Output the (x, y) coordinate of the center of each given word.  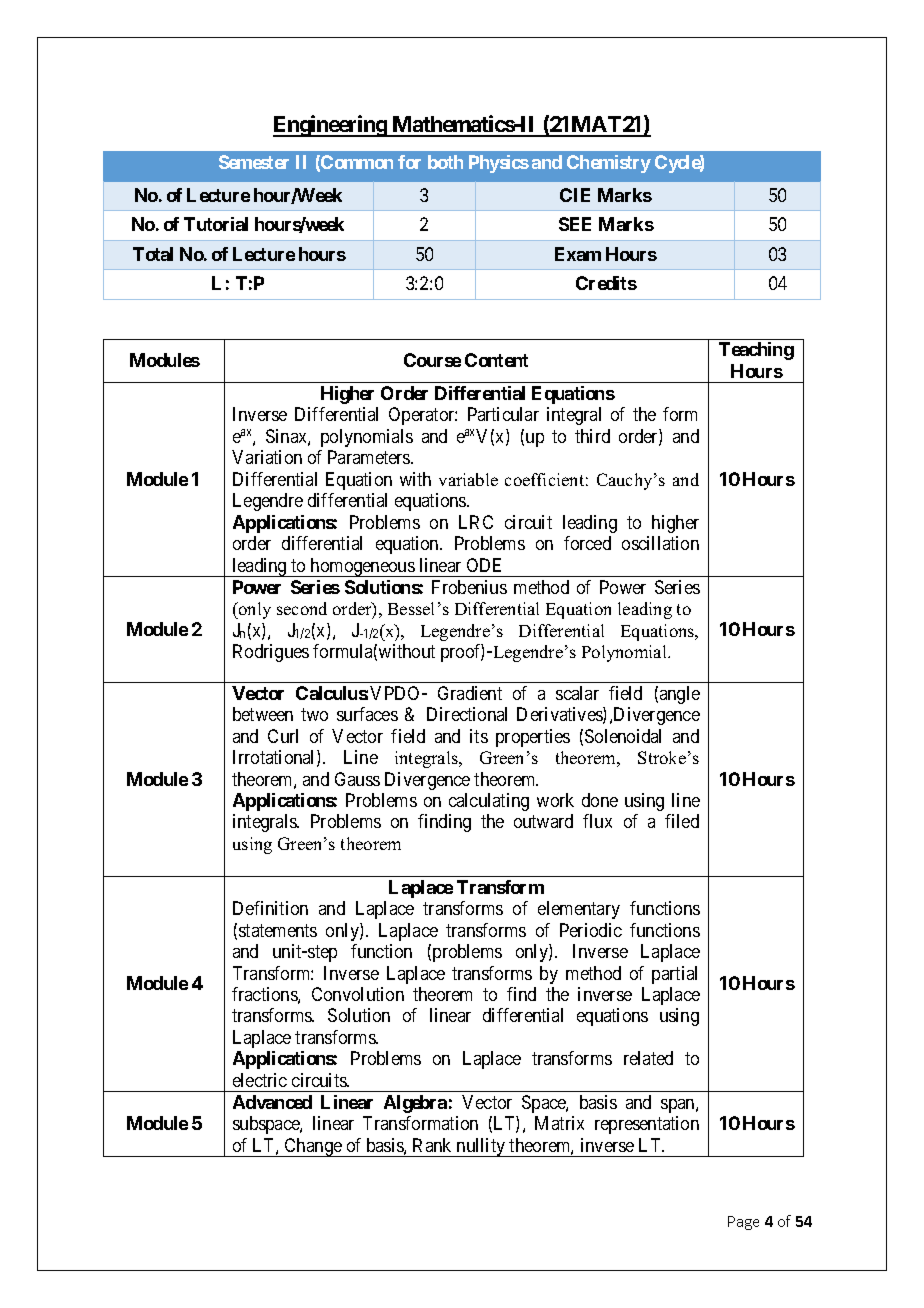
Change (313, 1147)
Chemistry (609, 164)
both (445, 162)
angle (680, 695)
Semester (254, 162)
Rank (432, 1145)
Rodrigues (271, 653)
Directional (467, 714)
